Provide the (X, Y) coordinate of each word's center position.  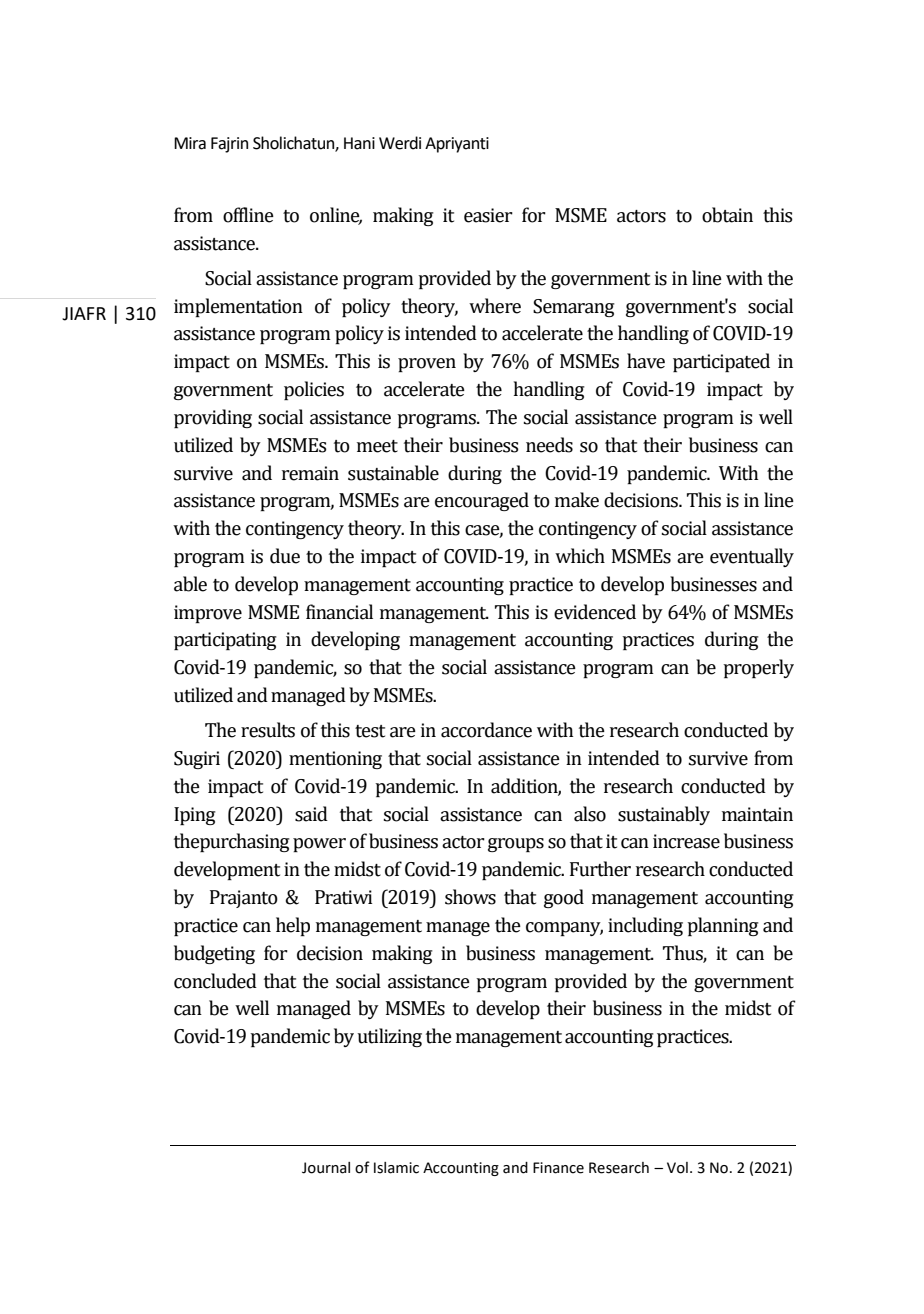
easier (488, 215)
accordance (486, 730)
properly (758, 668)
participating (225, 641)
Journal (326, 1168)
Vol (677, 1168)
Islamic (396, 1168)
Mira (190, 143)
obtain (727, 215)
